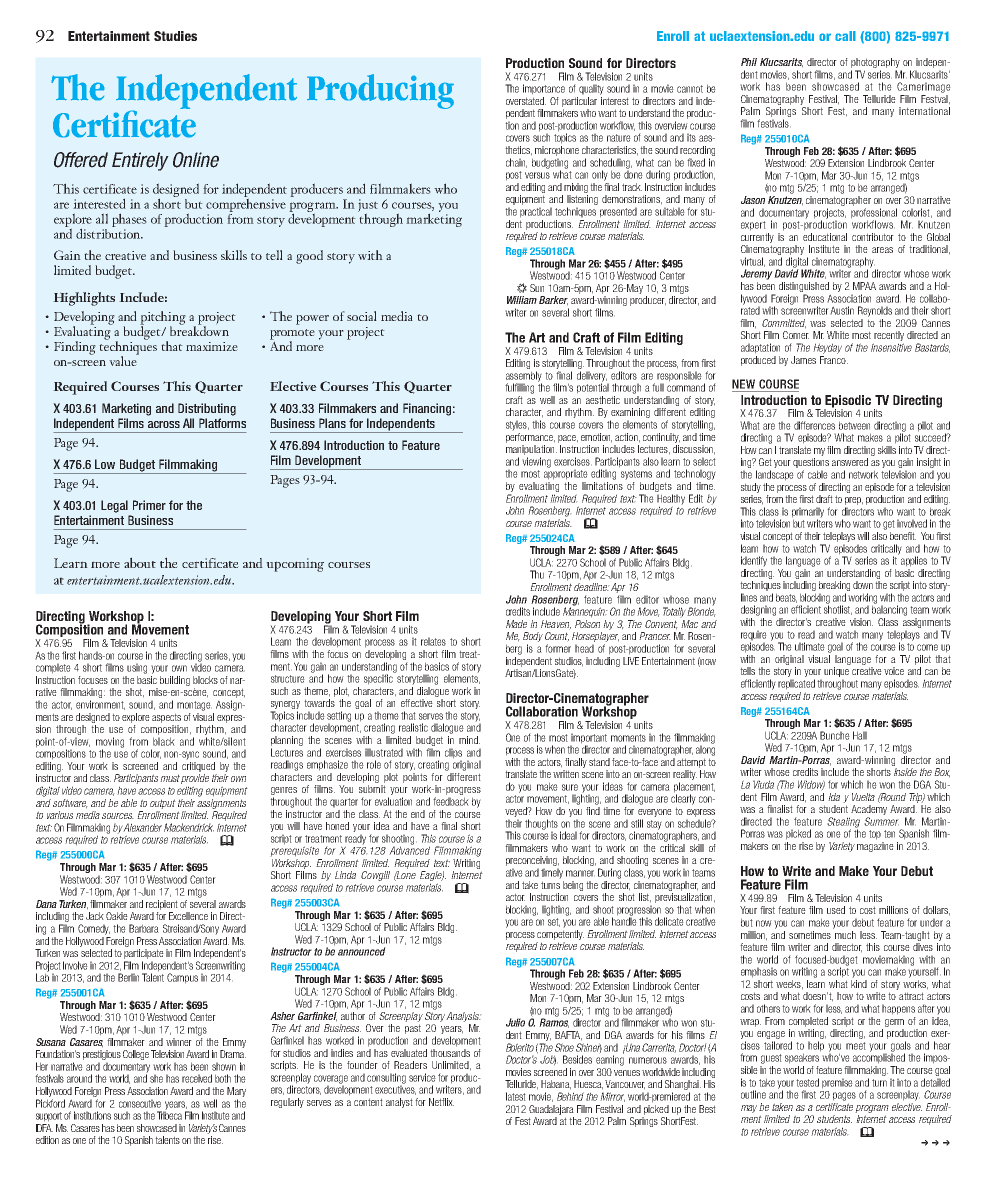 The width and height of the document is (1008, 1180). Describe the element at coordinates (140, 1103) in the document. I see `consecutive` at that location.
